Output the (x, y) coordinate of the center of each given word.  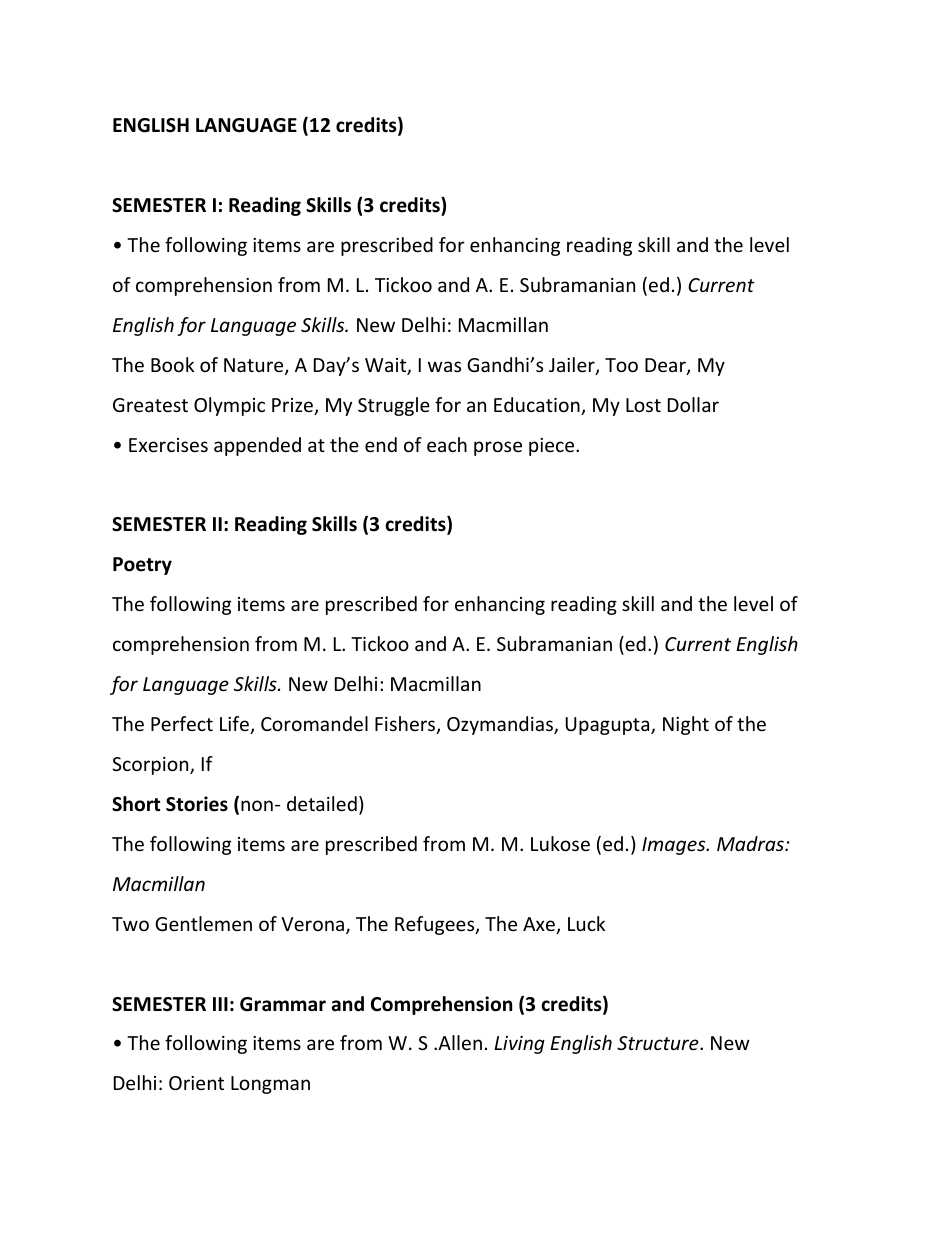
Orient (196, 1083)
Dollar (693, 404)
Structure (659, 1043)
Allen (459, 1042)
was (444, 366)
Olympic (229, 406)
